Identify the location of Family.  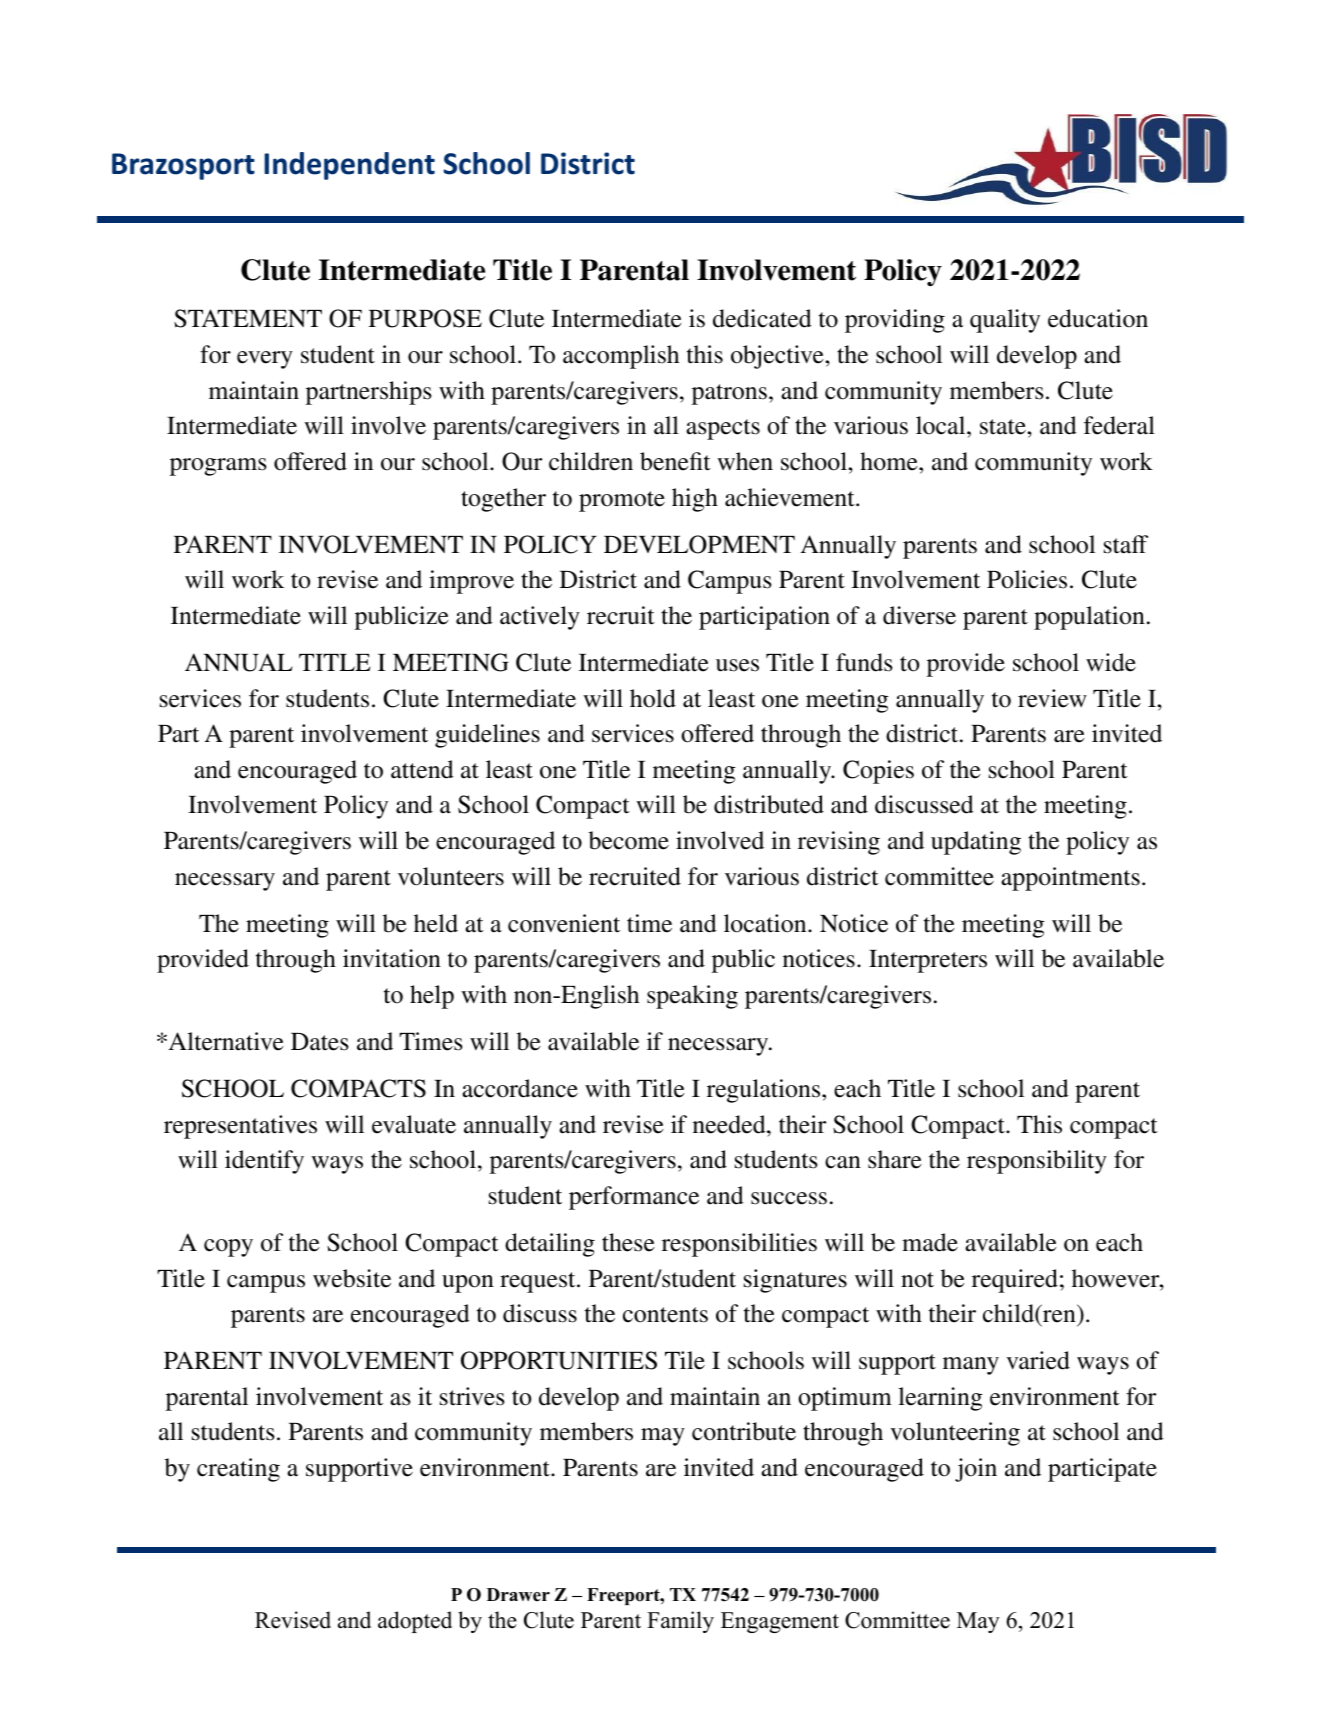
(680, 1622).
